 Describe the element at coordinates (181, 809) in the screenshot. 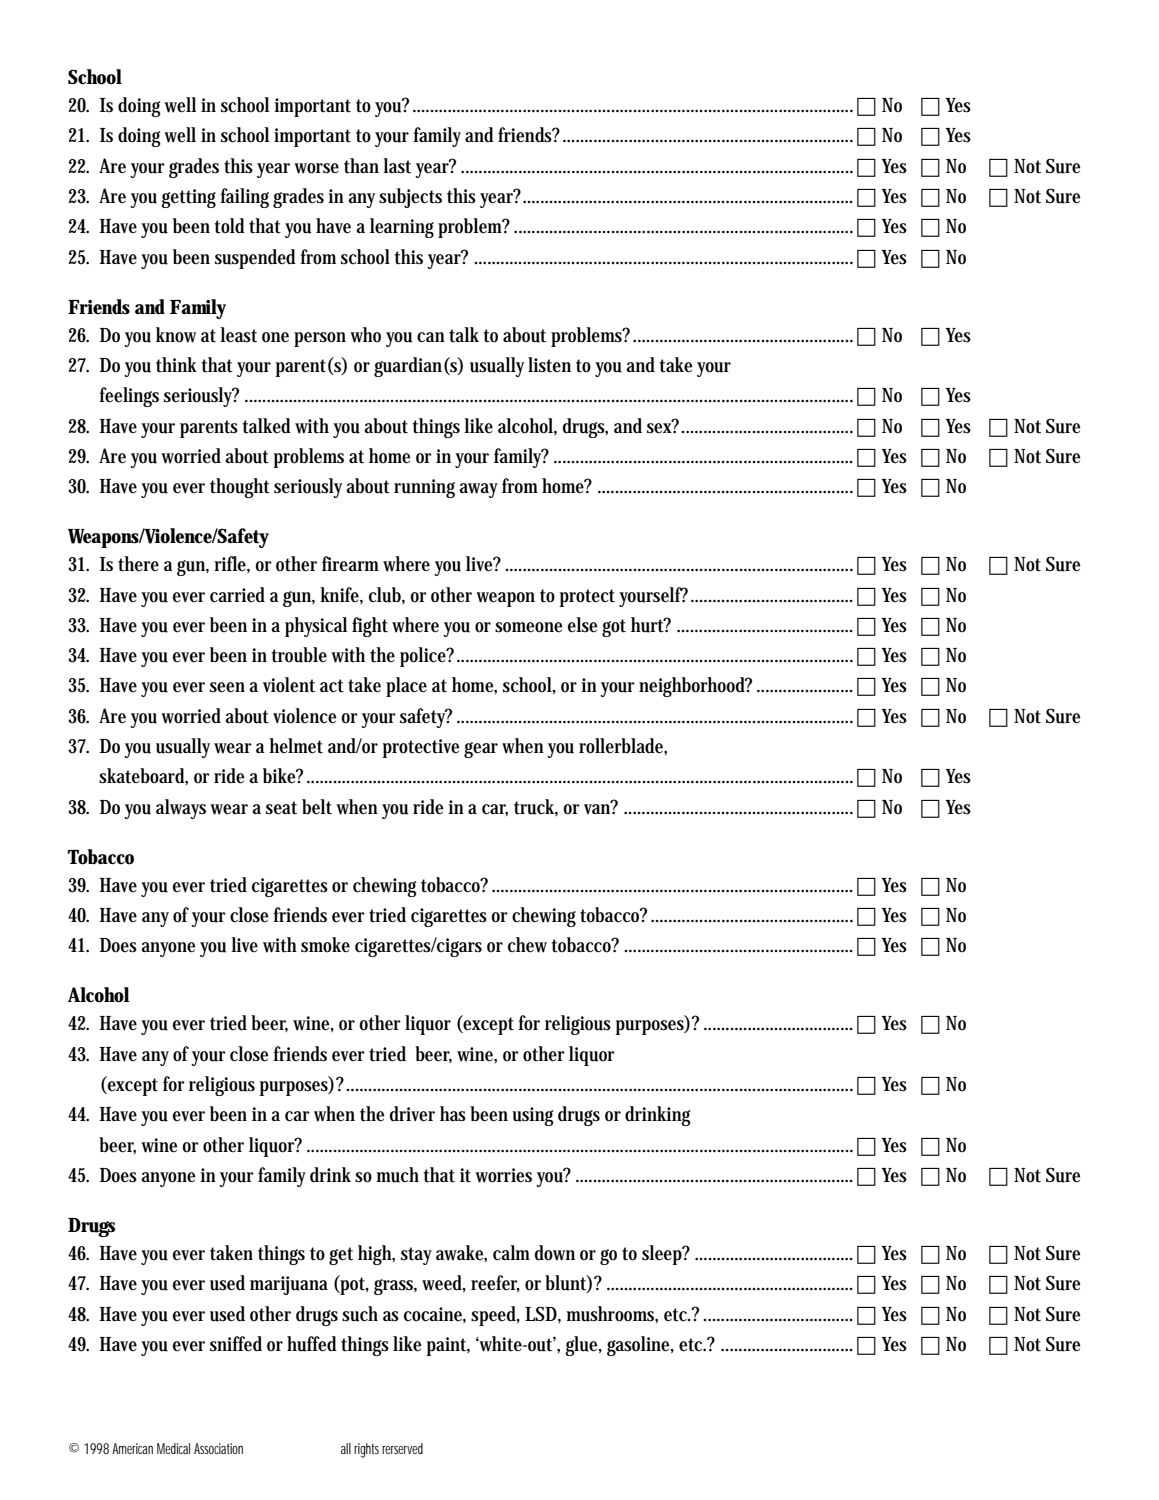

I see `always` at that location.
